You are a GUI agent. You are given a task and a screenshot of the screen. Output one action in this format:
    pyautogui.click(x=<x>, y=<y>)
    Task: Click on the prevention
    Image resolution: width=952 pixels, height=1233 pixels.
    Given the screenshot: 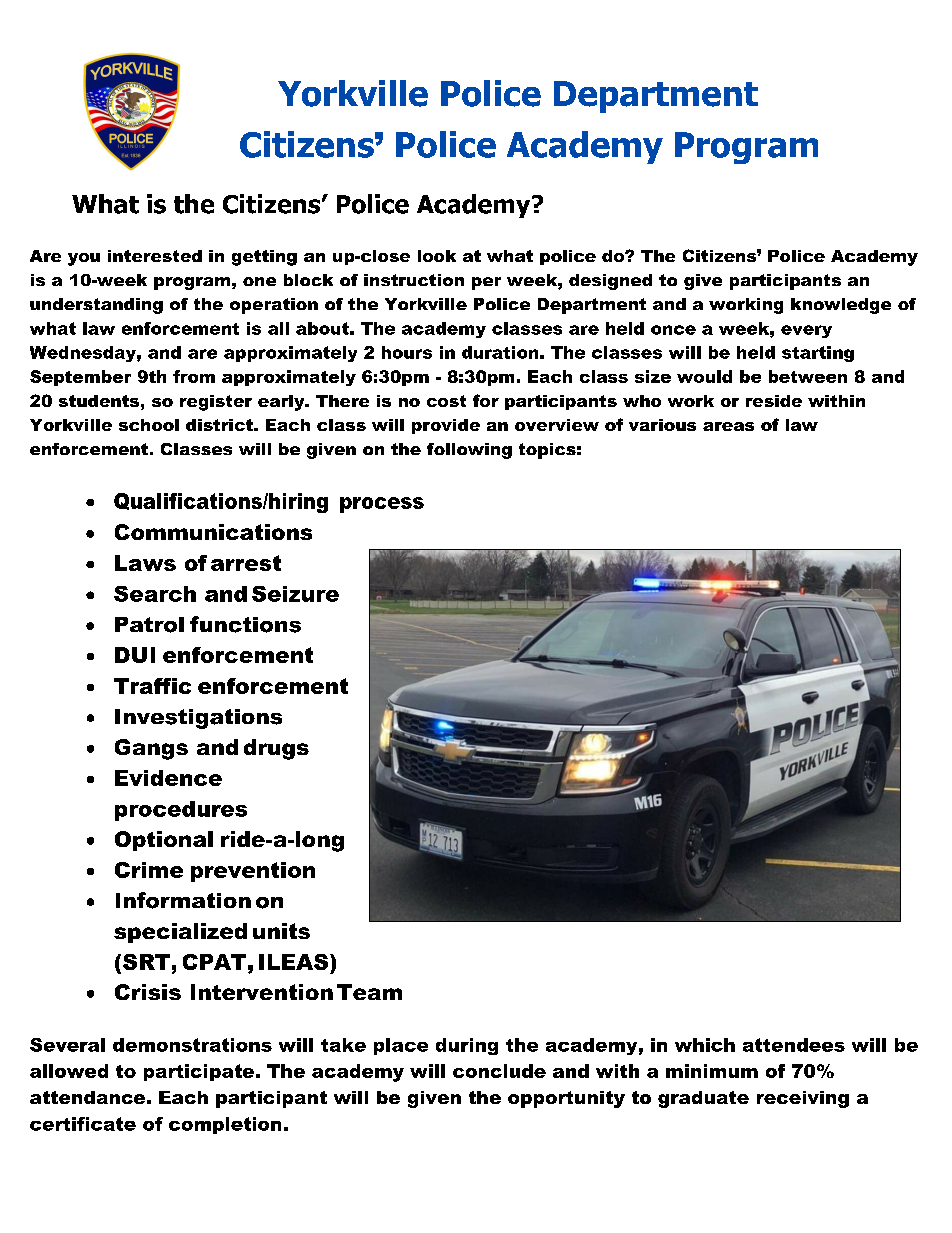 What is the action you would take?
    pyautogui.click(x=253, y=872)
